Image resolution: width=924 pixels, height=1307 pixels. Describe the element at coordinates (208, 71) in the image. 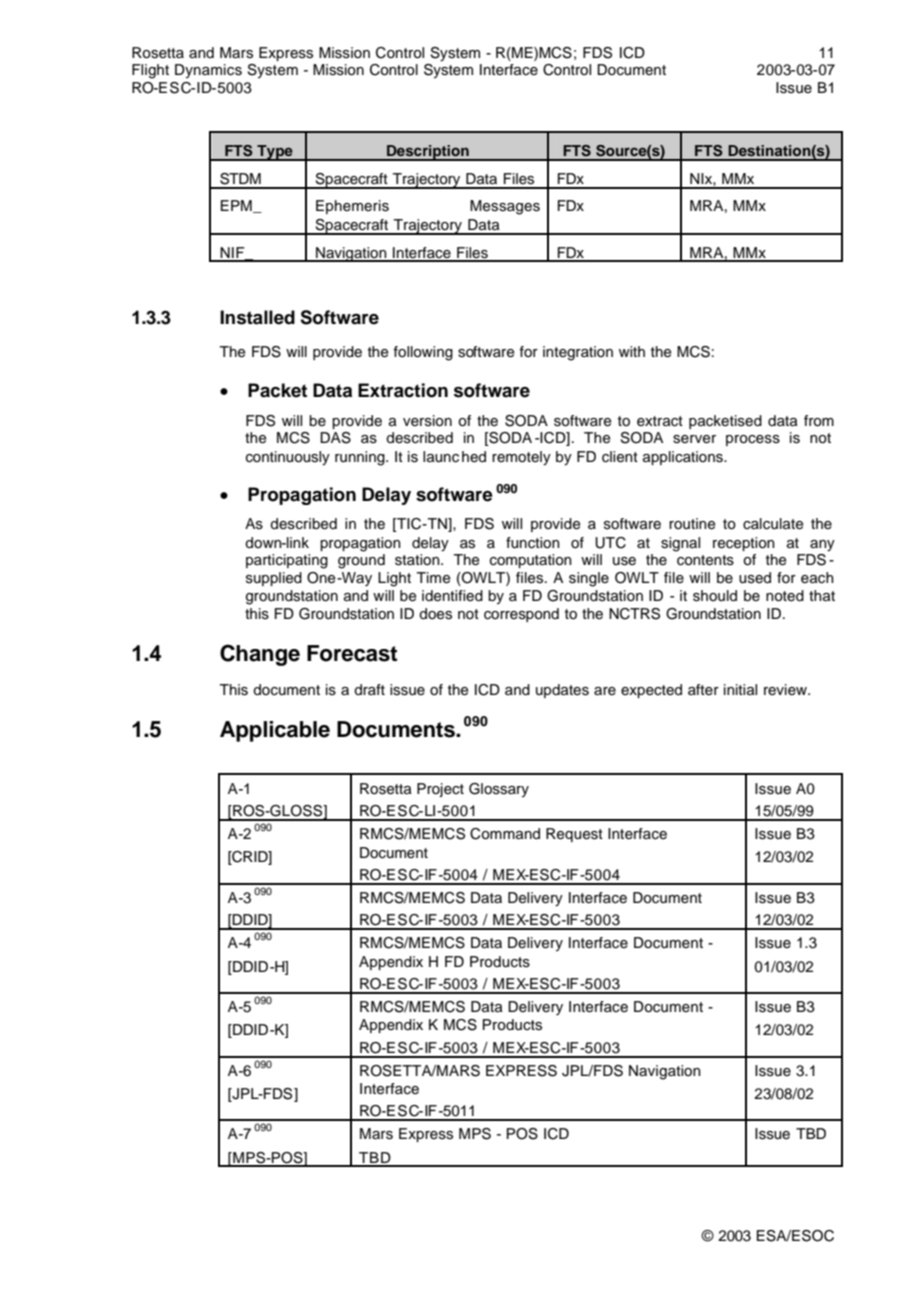

I see `Dynamics` at that location.
